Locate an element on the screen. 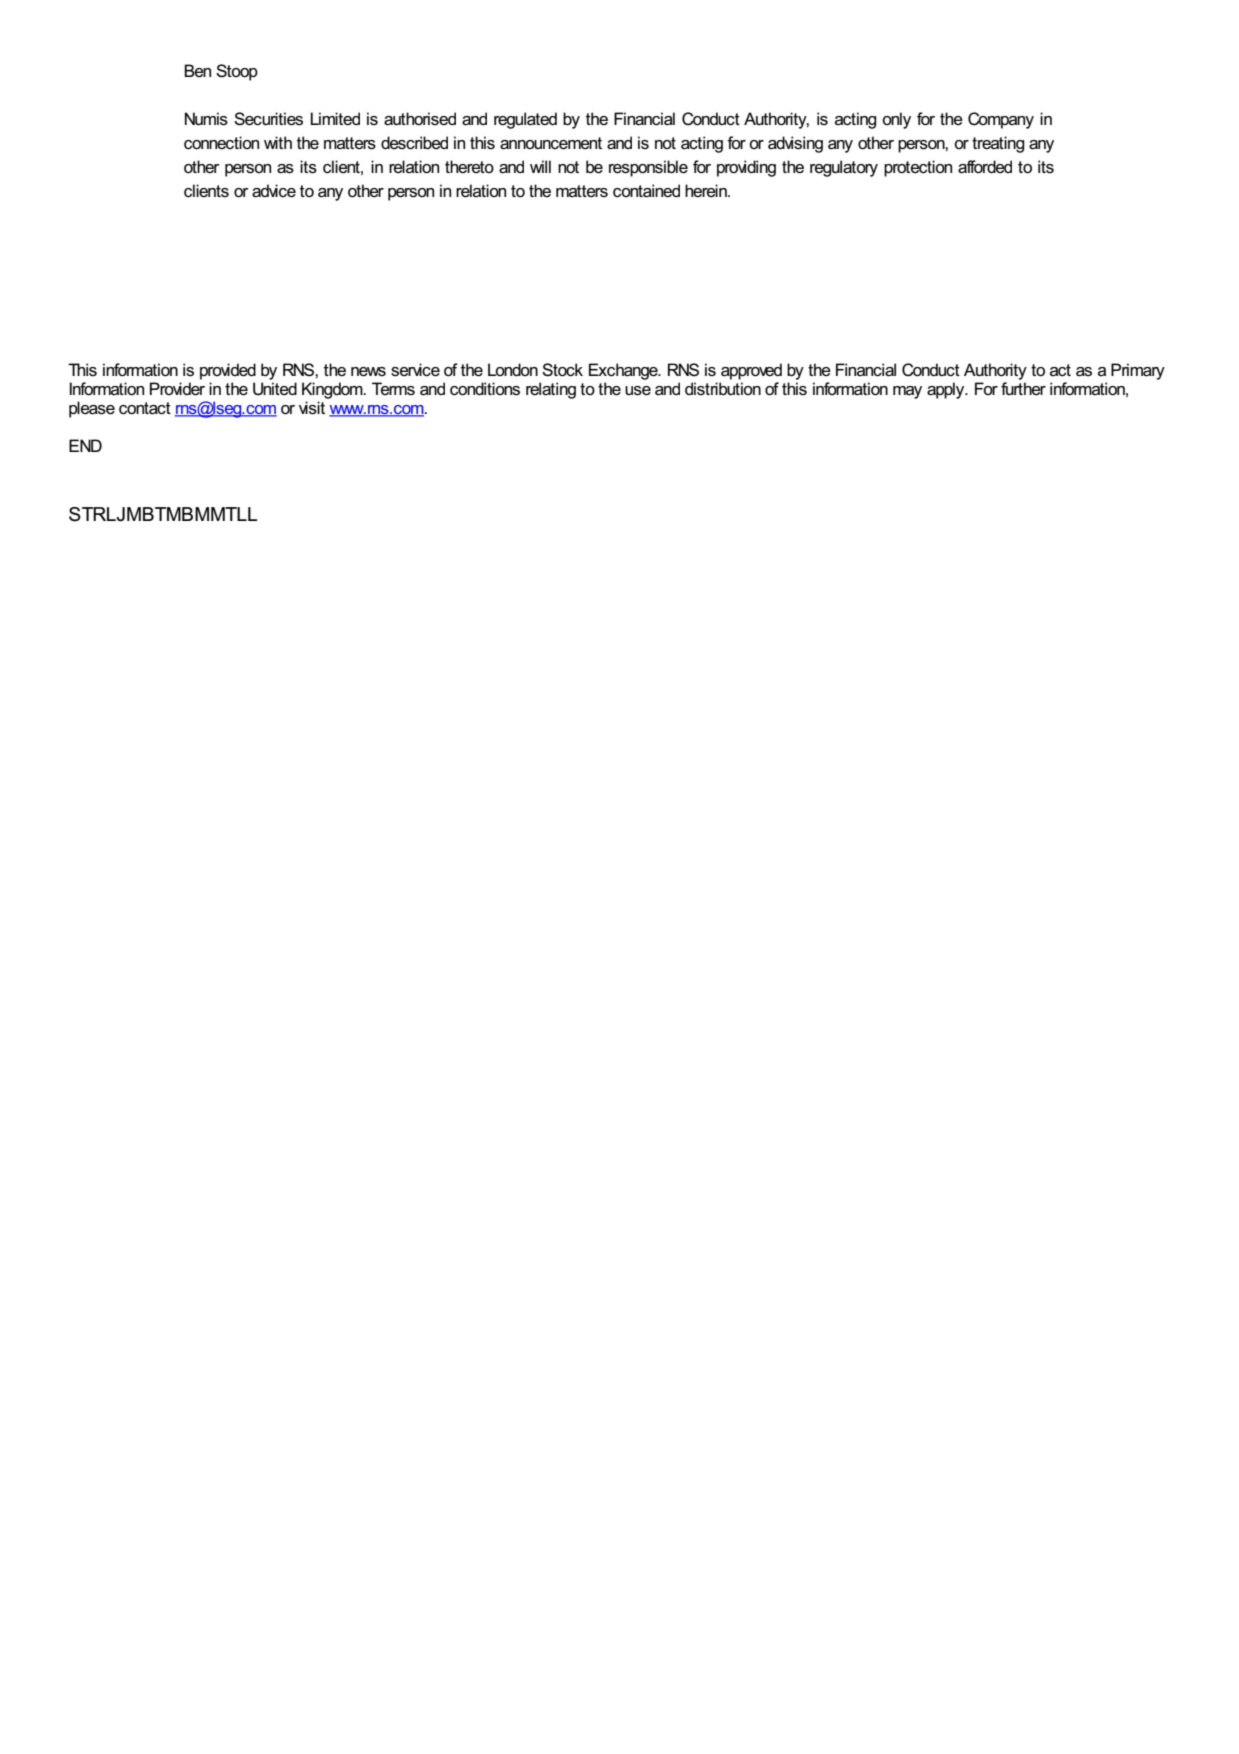  Company is located at coordinates (1001, 120).
